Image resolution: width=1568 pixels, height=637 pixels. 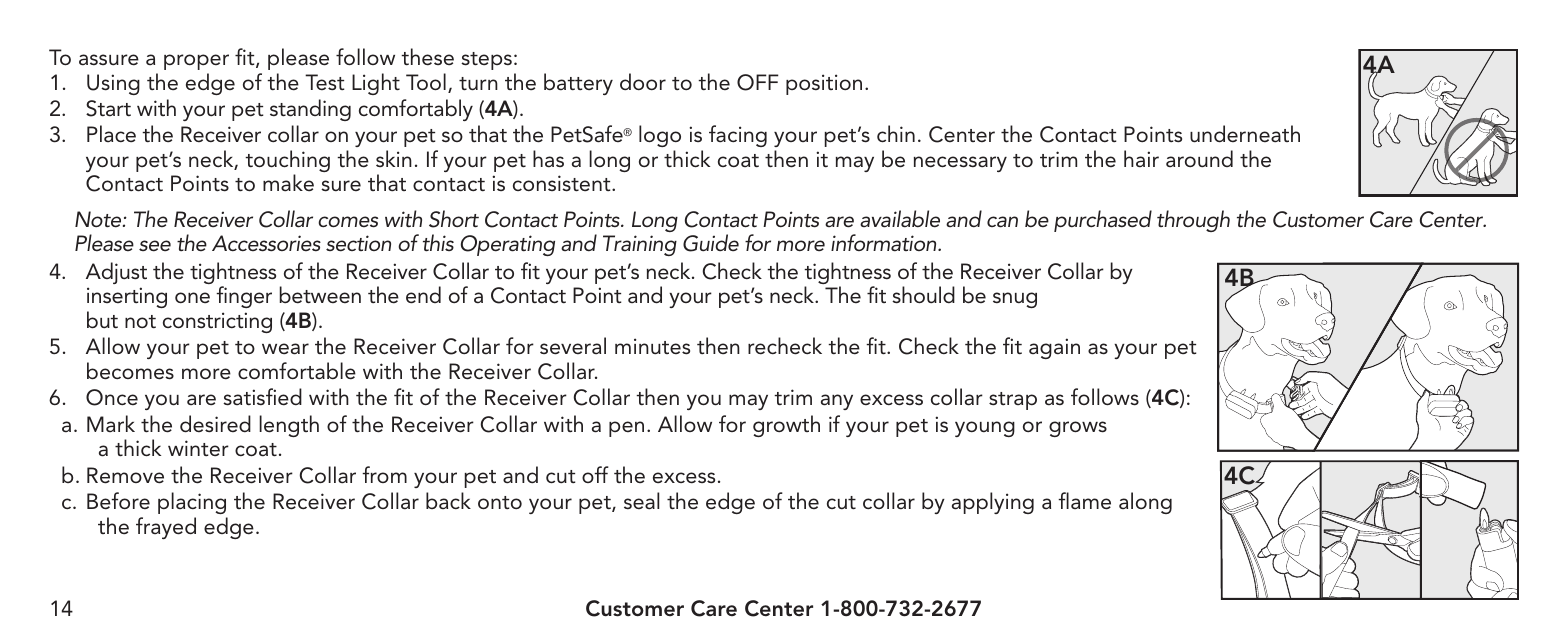 I want to click on again, so click(x=1054, y=348).
